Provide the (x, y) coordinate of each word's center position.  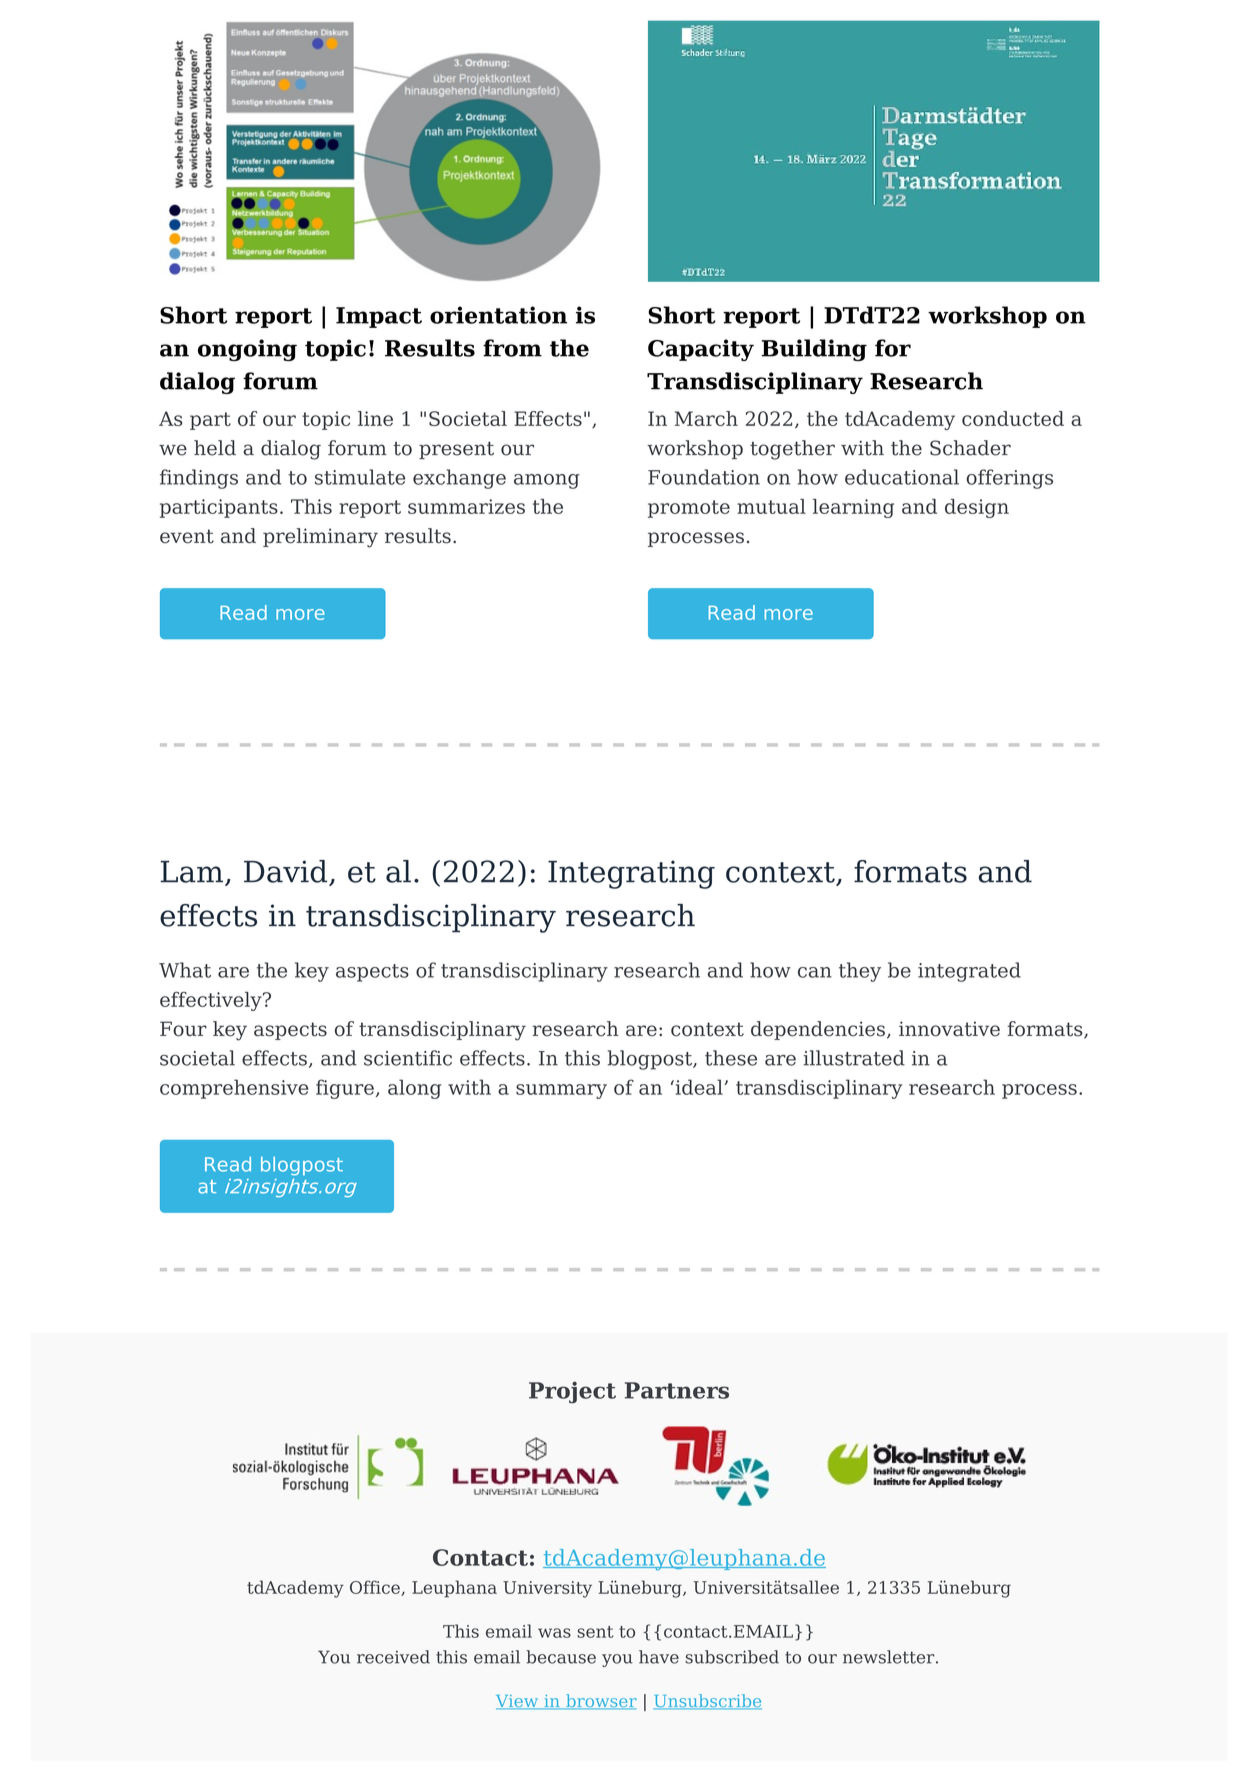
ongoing (247, 350)
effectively (212, 1001)
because (561, 1657)
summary (561, 1091)
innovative (949, 1029)
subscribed (732, 1657)
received (393, 1657)
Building (814, 350)
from (512, 348)
